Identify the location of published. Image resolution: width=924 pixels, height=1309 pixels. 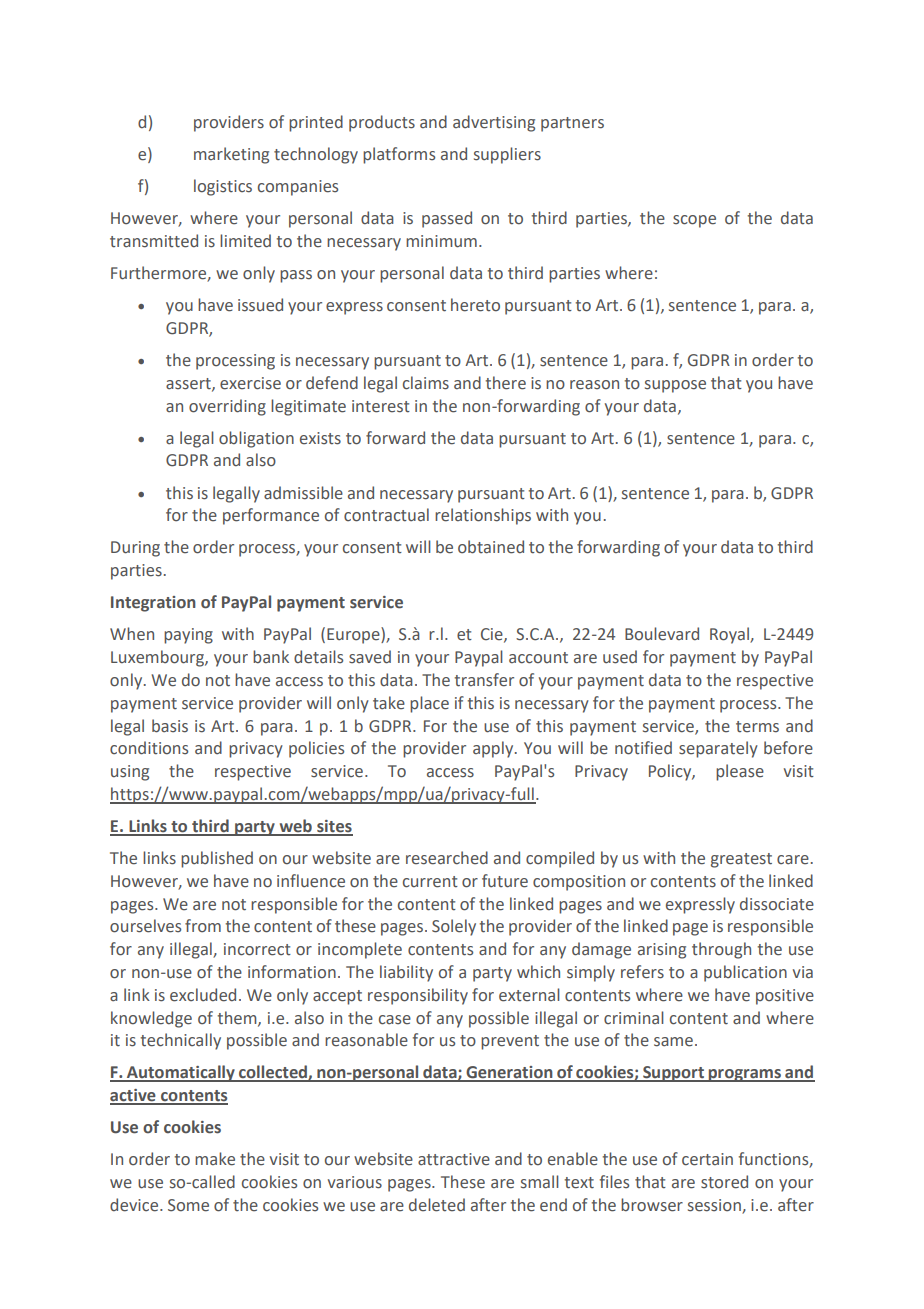
(217, 859).
